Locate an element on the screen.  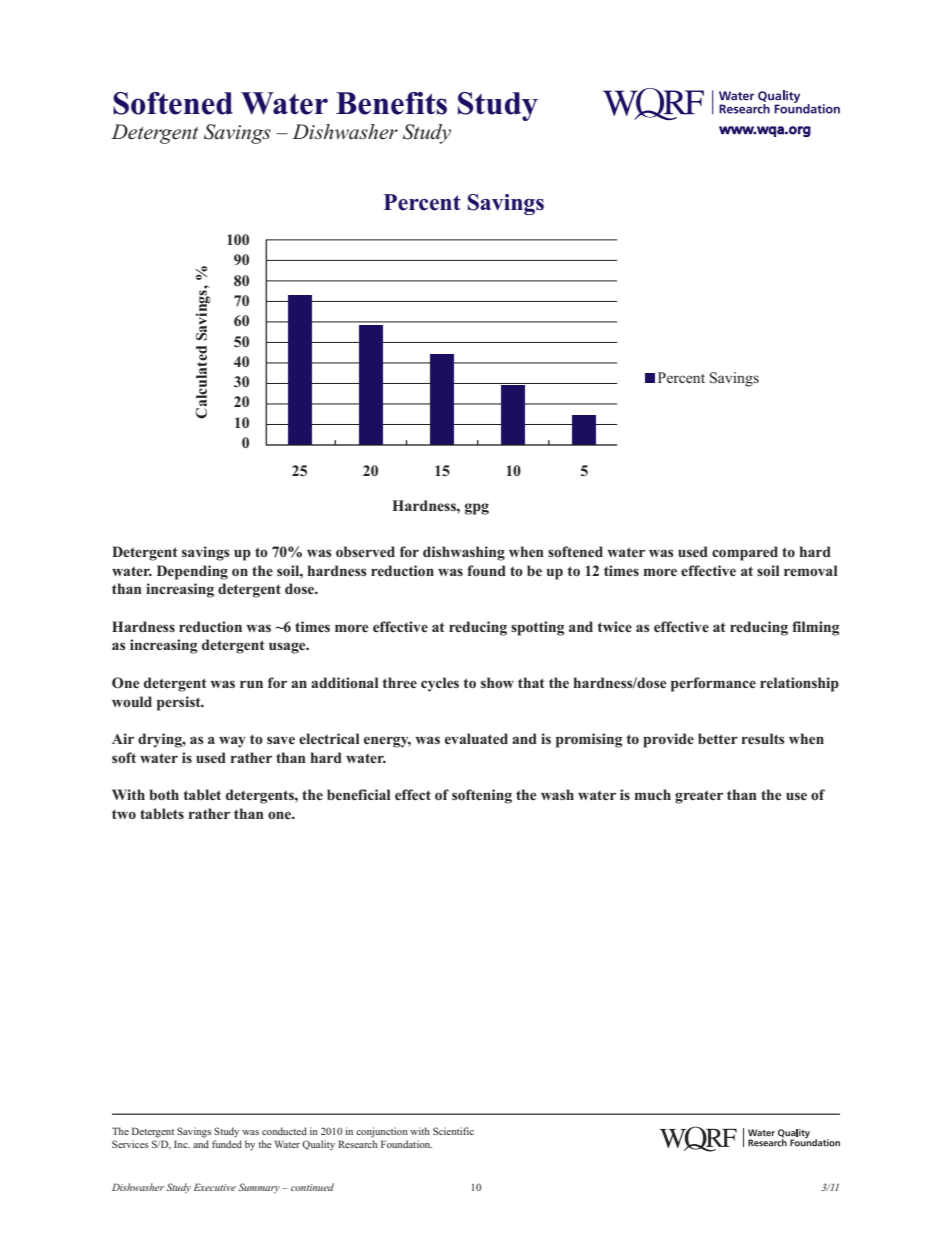
gpg is located at coordinates (477, 509).
